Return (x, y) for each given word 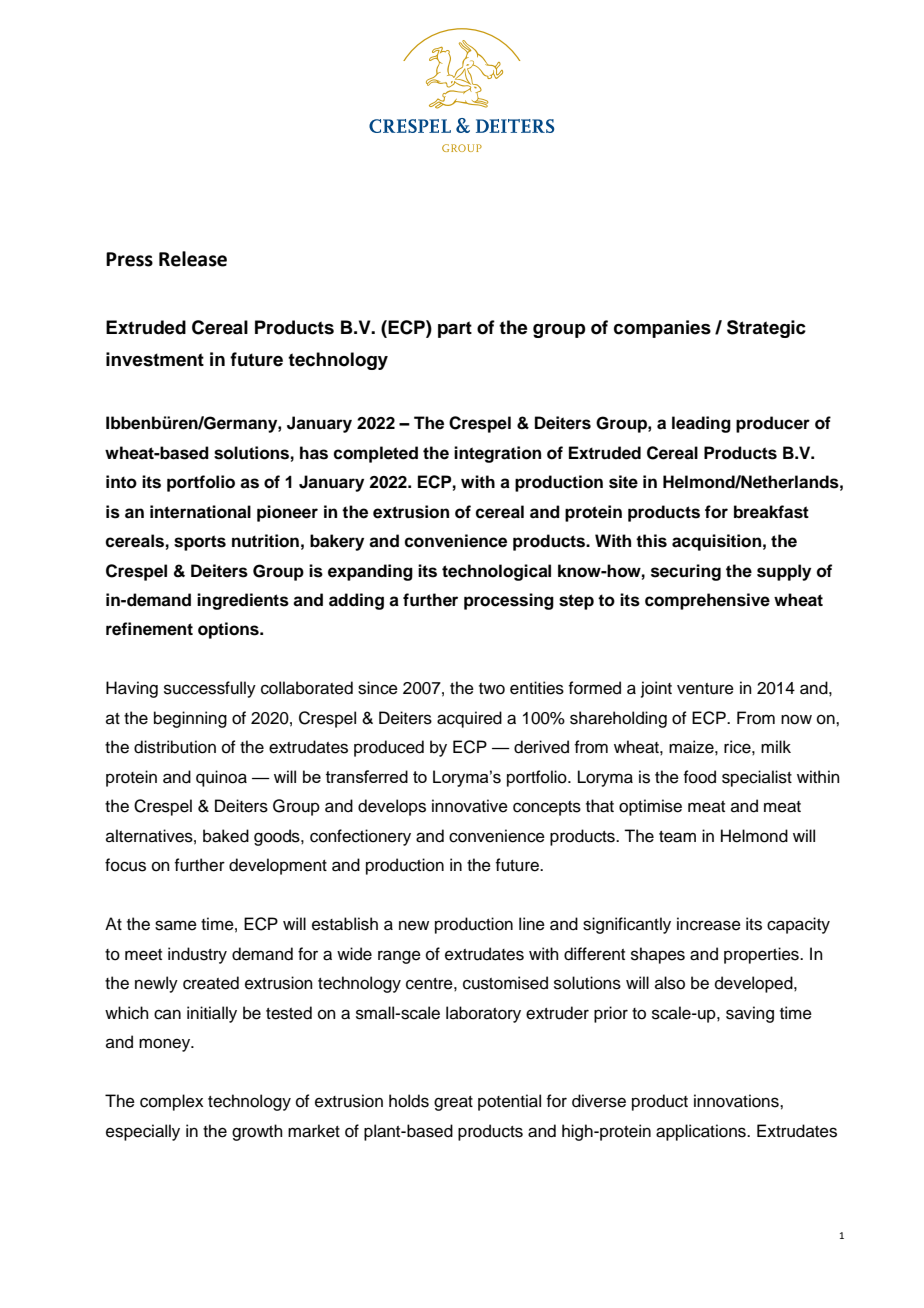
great (453, 1103)
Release (193, 259)
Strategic (766, 329)
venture (705, 689)
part (455, 329)
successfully (210, 689)
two (492, 689)
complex (172, 1102)
